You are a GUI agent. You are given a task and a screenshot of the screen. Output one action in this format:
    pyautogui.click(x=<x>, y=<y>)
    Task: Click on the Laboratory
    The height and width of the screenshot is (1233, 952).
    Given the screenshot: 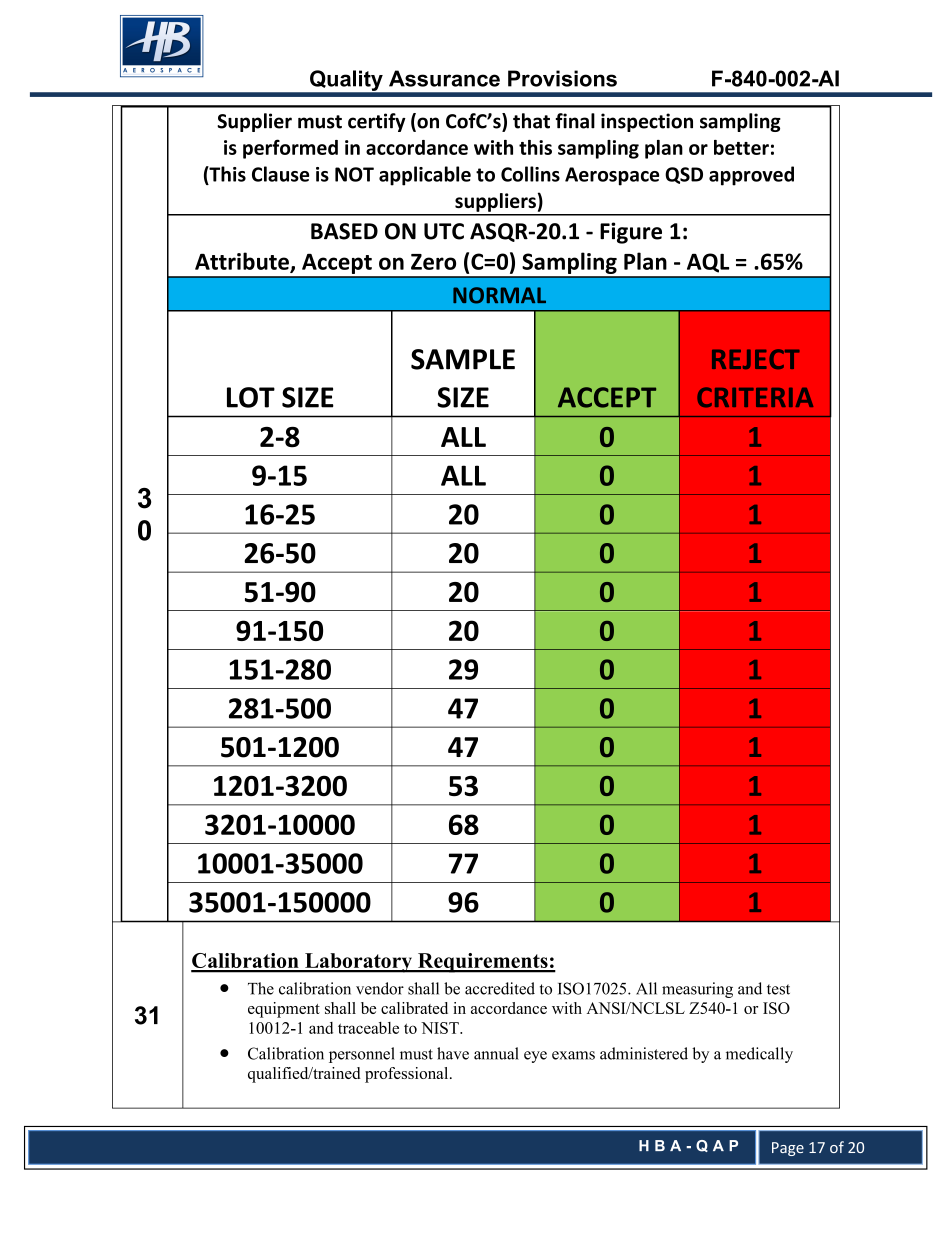 What is the action you would take?
    pyautogui.click(x=358, y=963)
